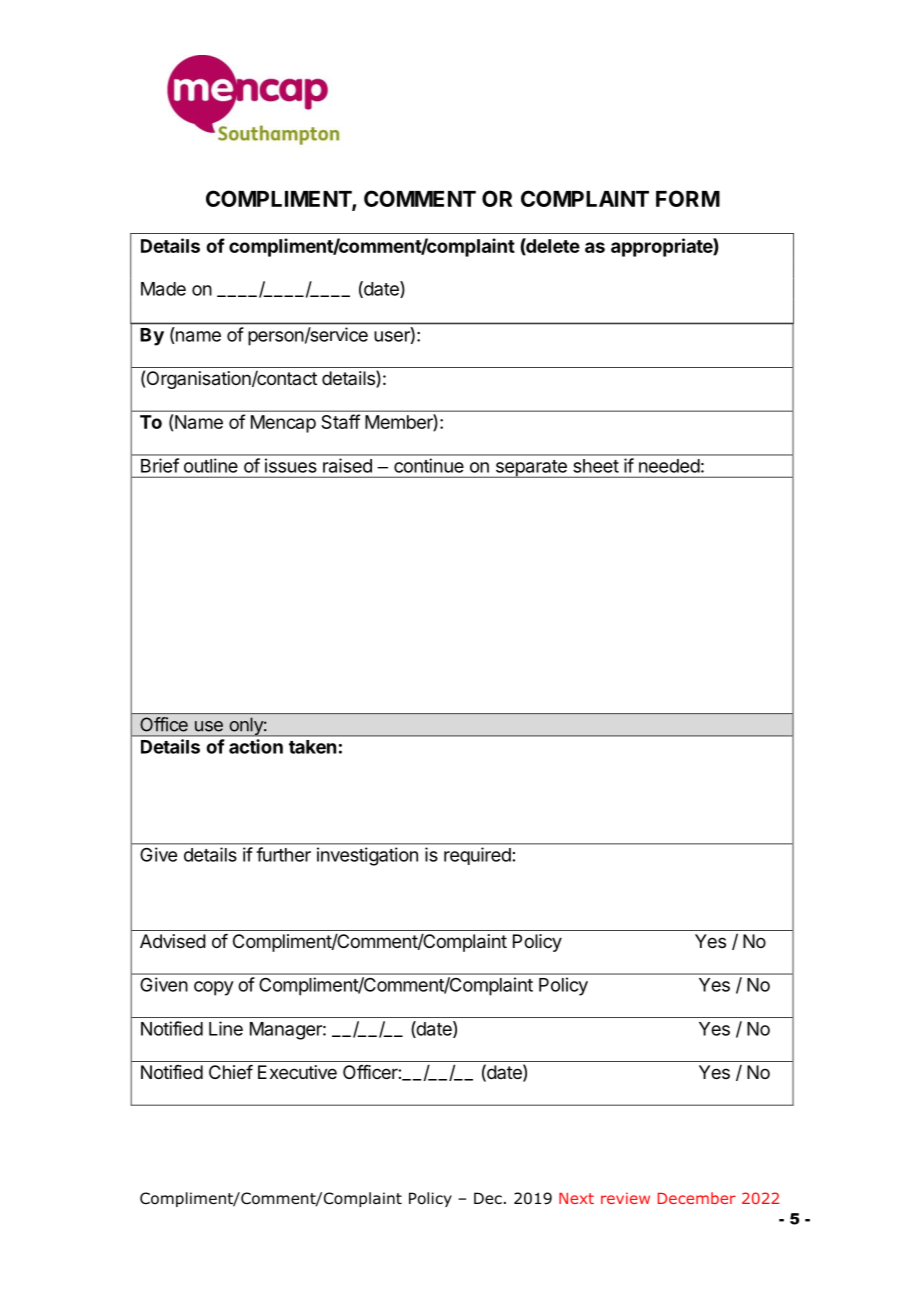 The width and height of the screenshot is (924, 1308). I want to click on needed, so click(669, 466).
